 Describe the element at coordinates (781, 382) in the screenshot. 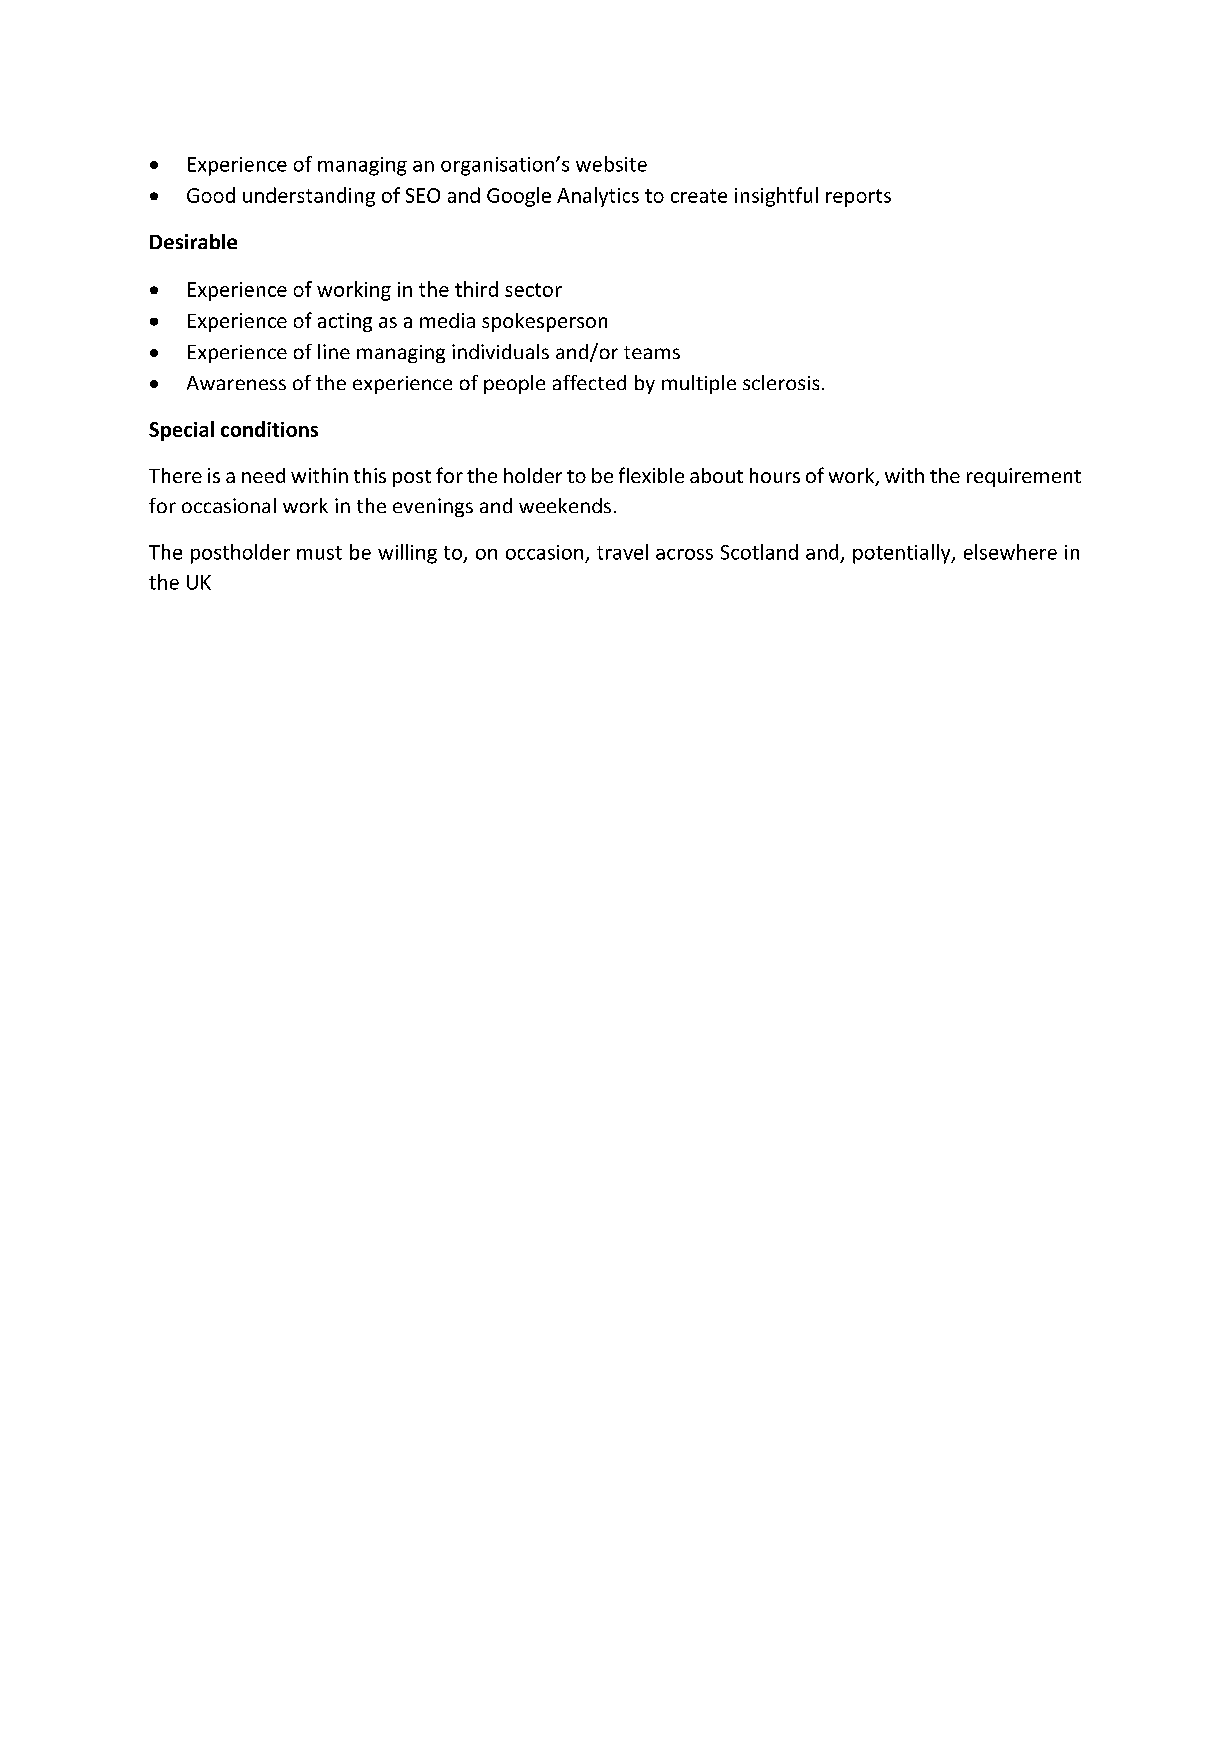

I see `sclerosis` at that location.
